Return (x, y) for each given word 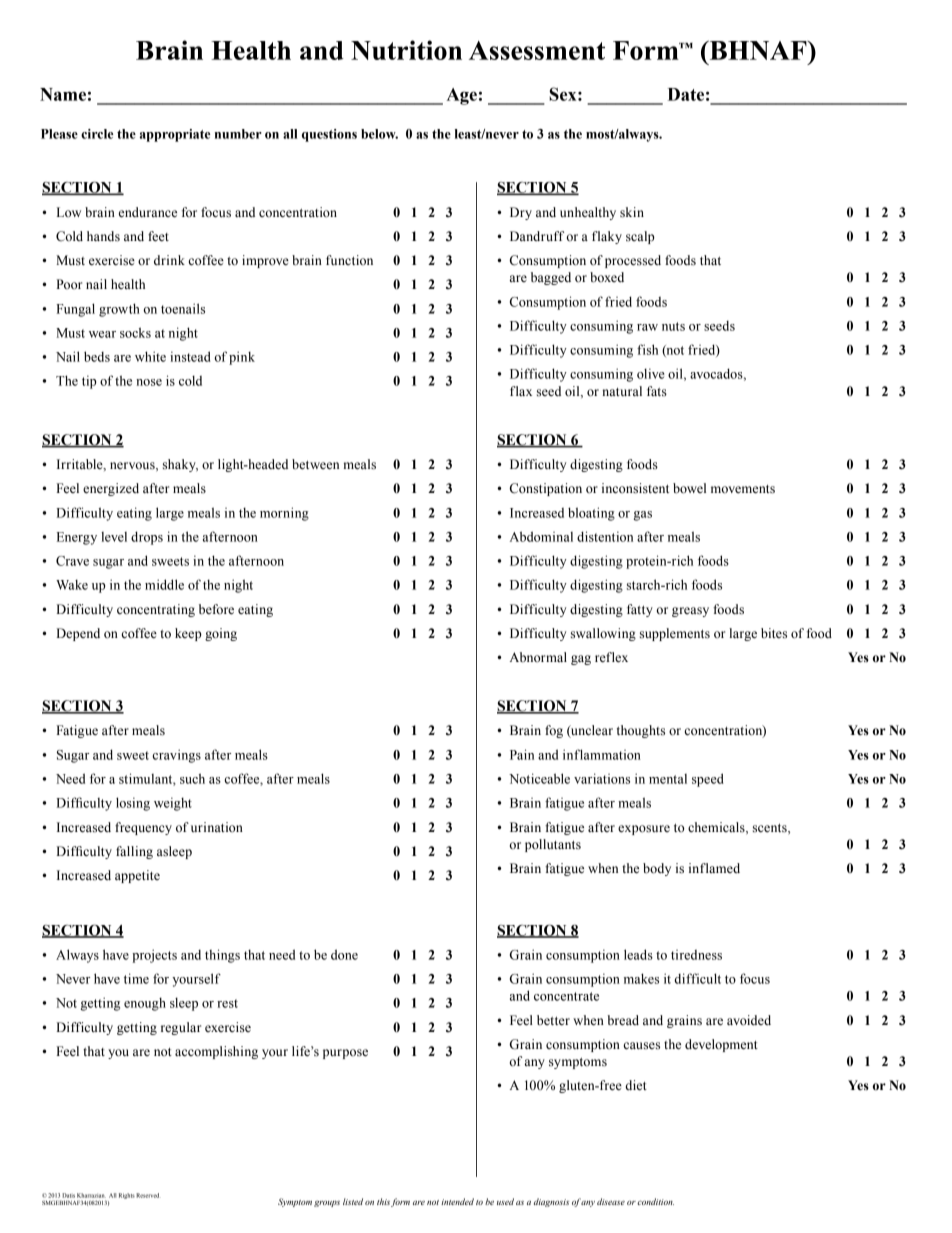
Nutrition (406, 50)
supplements (675, 634)
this (383, 1201)
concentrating (156, 610)
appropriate (174, 135)
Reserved (147, 1195)
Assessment (537, 50)
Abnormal (538, 657)
